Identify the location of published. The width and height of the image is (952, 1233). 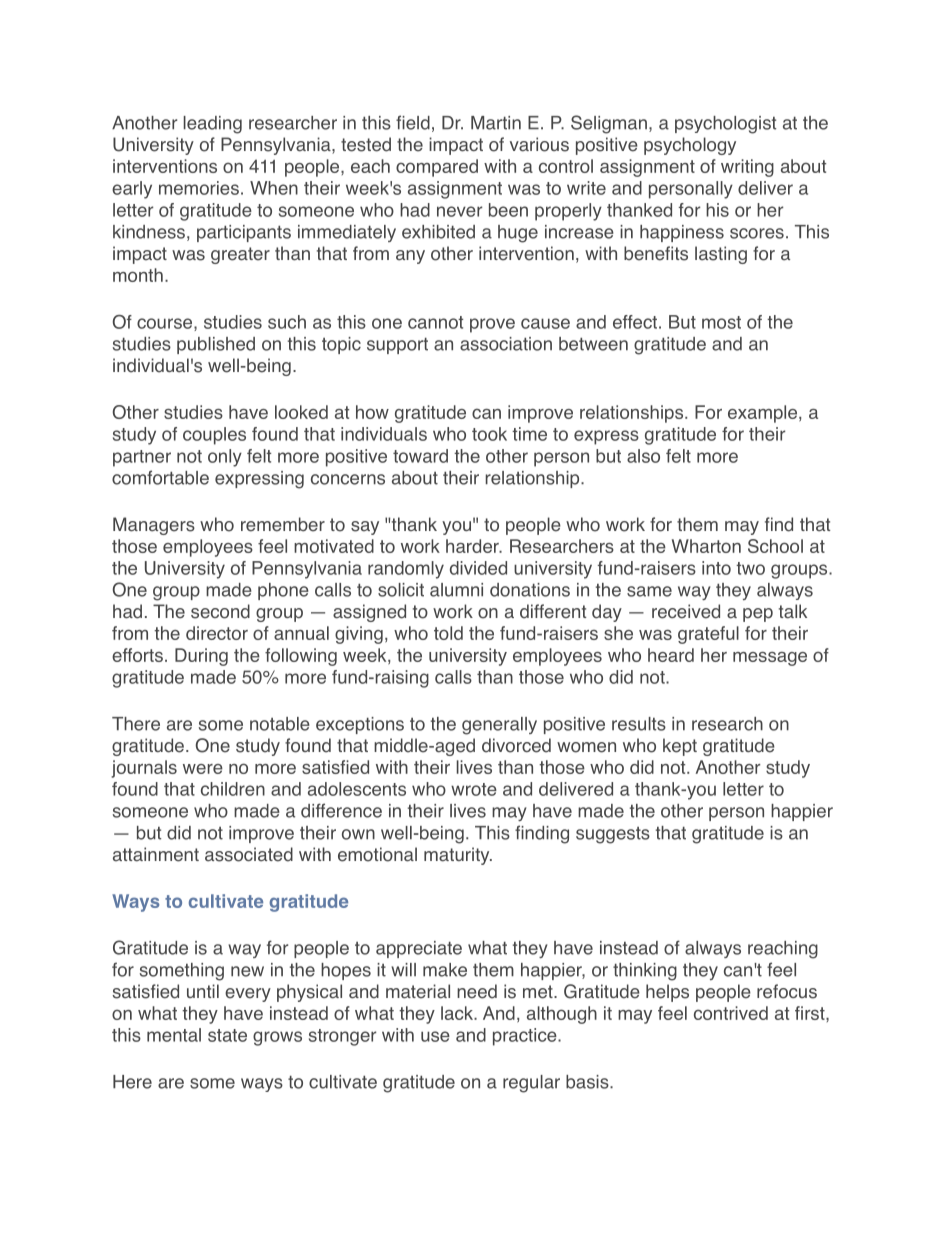
(216, 345).
